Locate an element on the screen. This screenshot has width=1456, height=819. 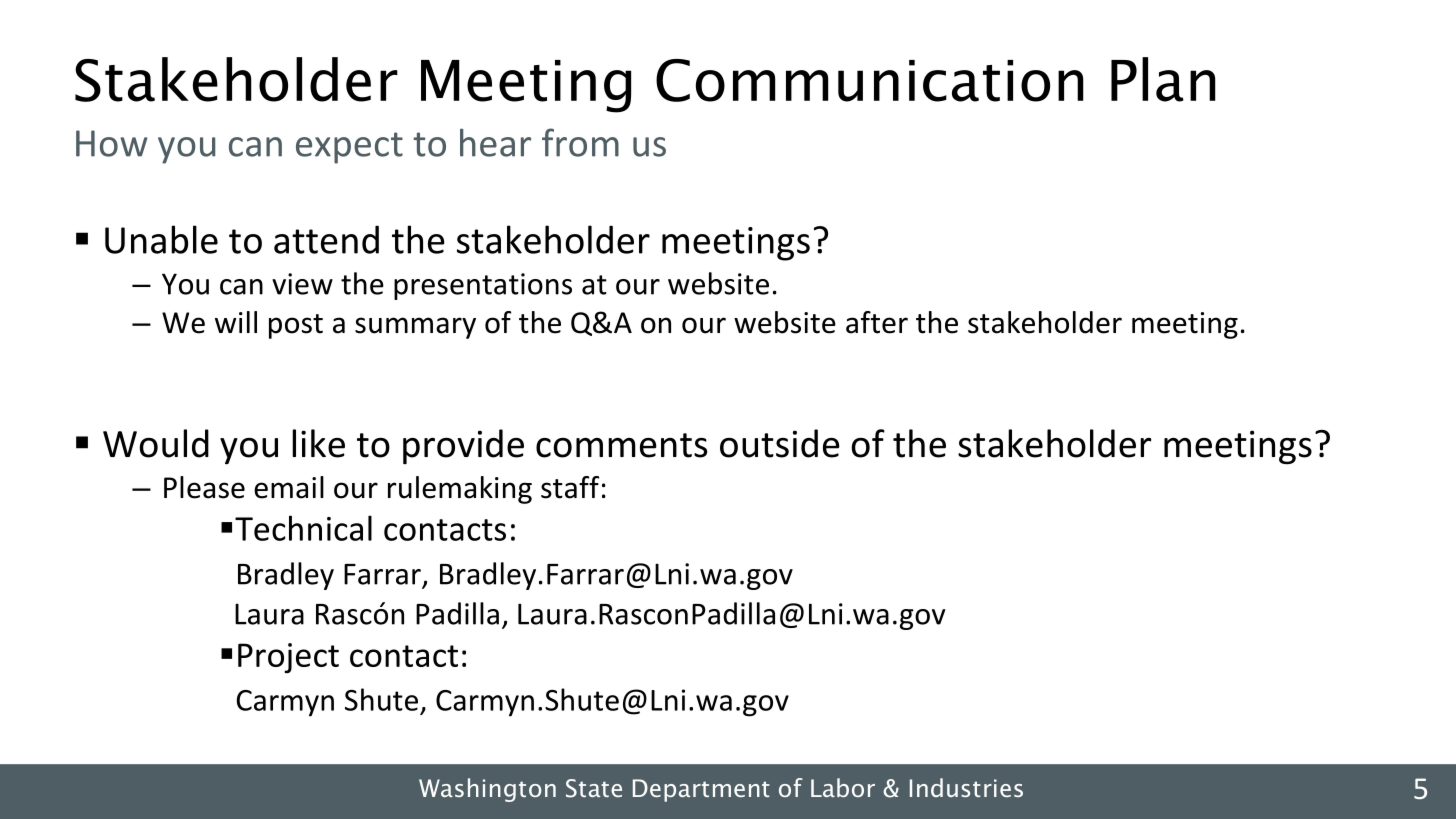
from is located at coordinates (580, 142).
